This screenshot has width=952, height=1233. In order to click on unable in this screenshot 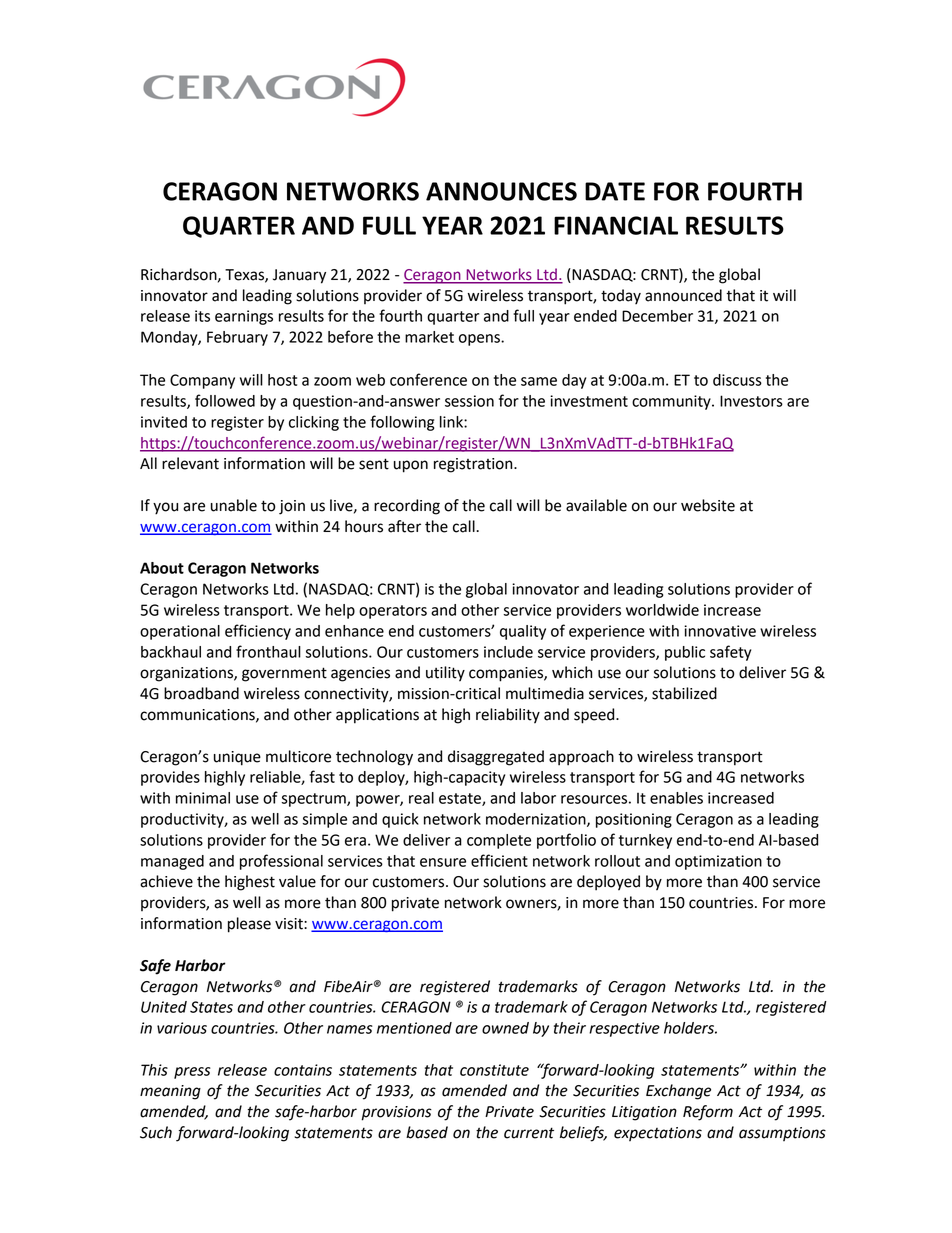, I will do `click(234, 505)`.
